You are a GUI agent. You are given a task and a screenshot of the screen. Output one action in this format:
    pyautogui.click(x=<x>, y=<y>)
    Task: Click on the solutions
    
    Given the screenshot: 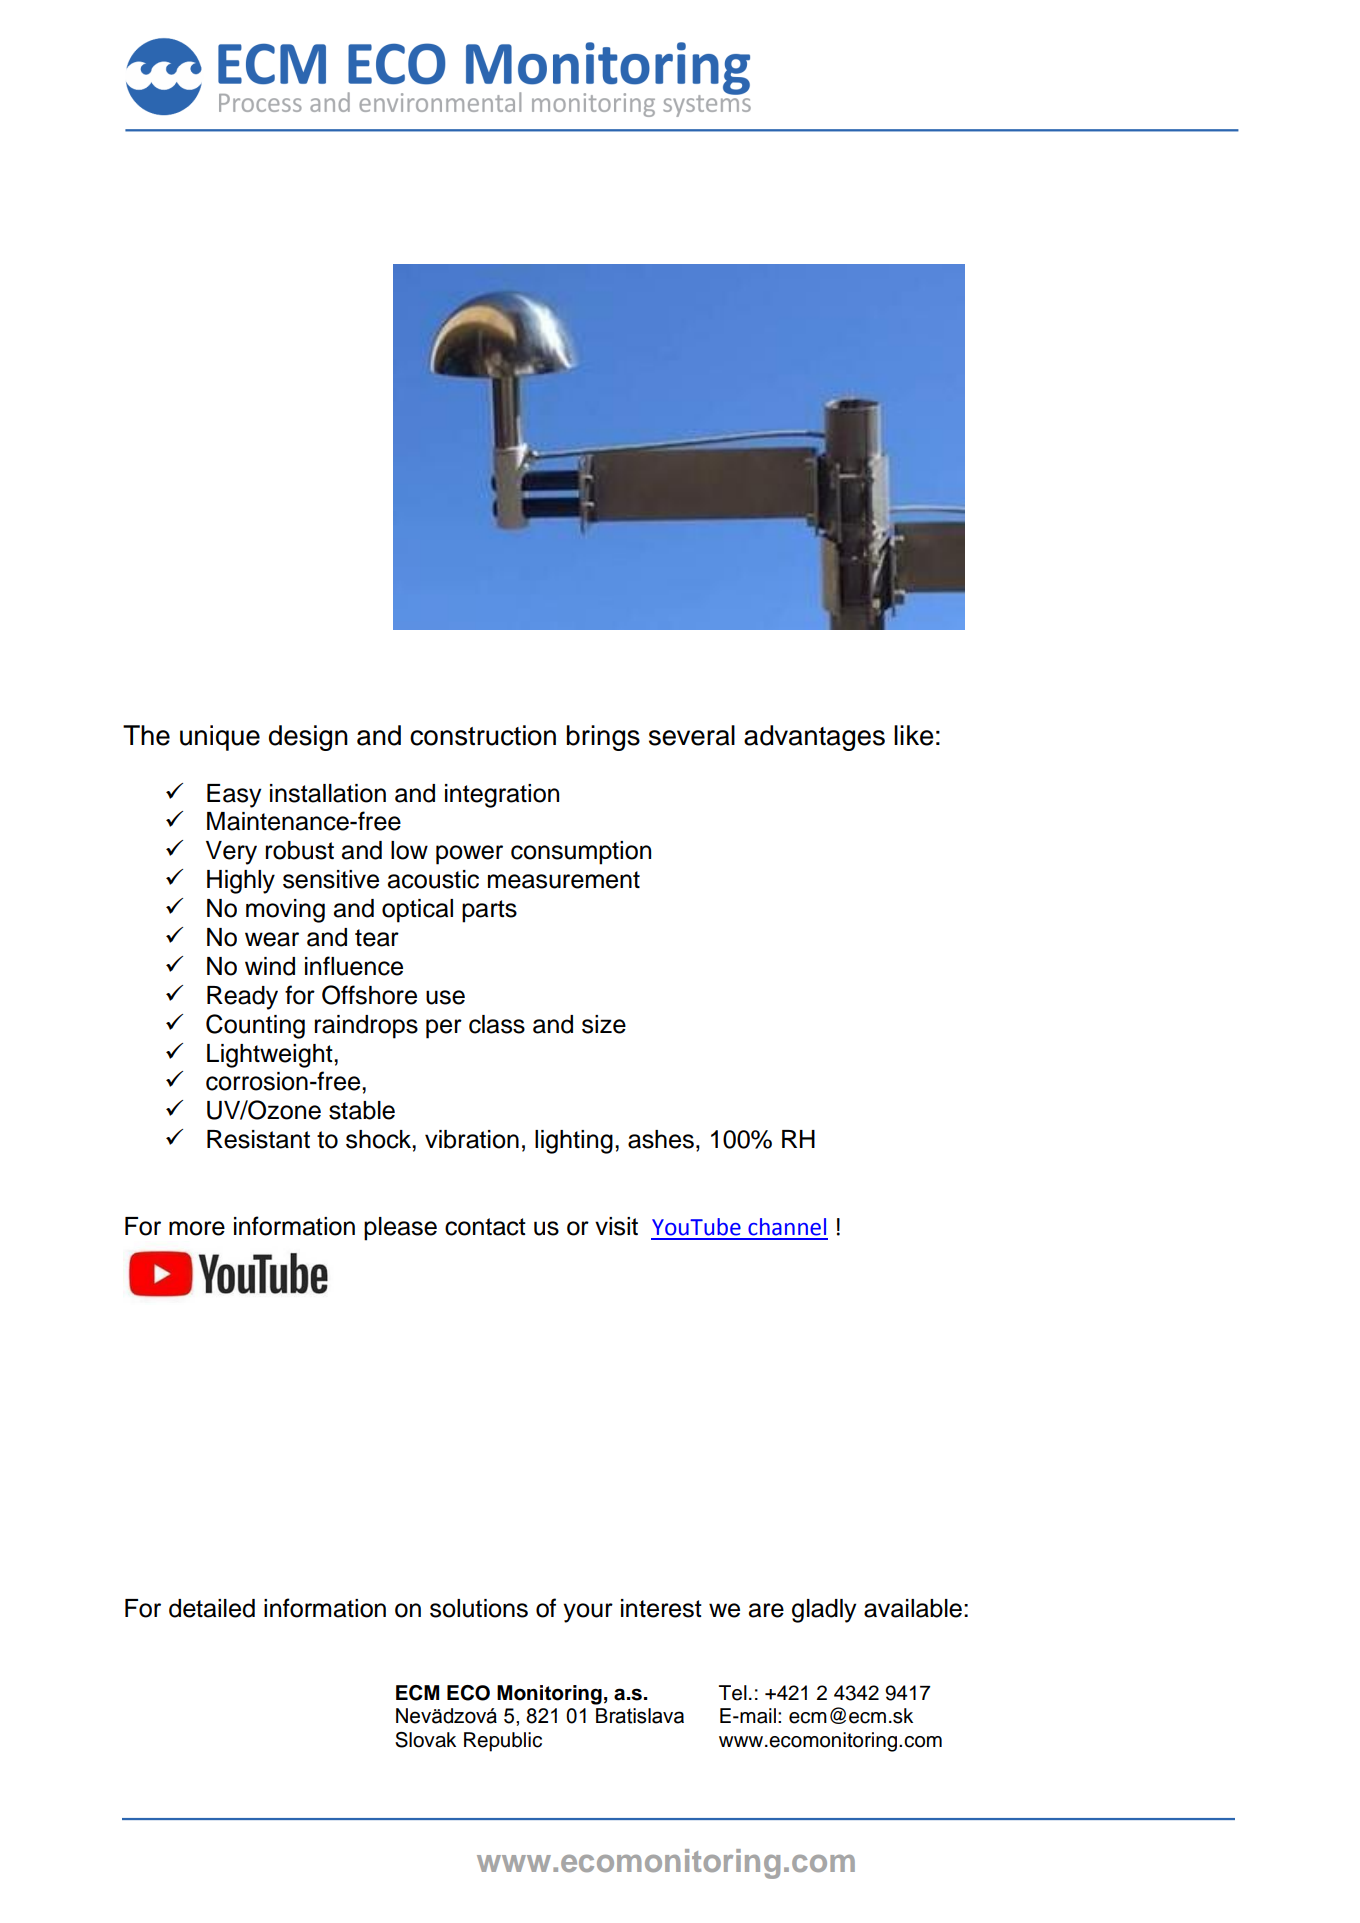 What is the action you would take?
    pyautogui.click(x=479, y=1608)
